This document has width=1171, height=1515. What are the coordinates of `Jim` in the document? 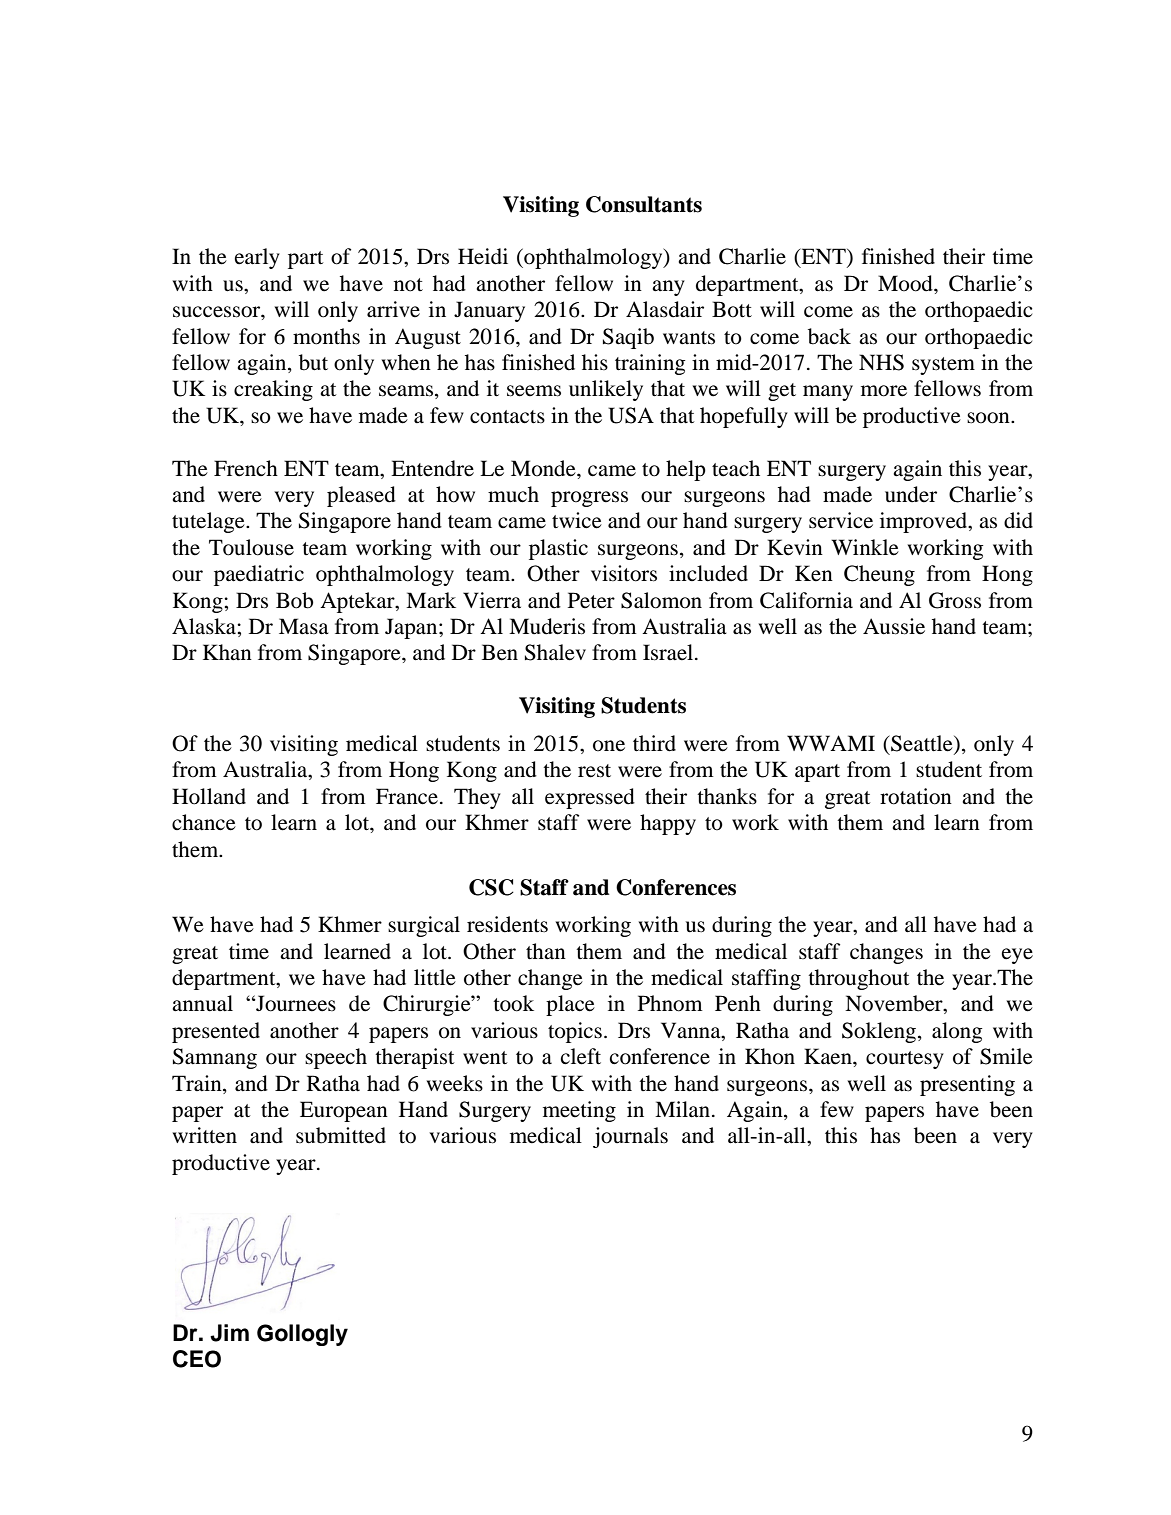 It's located at (229, 1333).
